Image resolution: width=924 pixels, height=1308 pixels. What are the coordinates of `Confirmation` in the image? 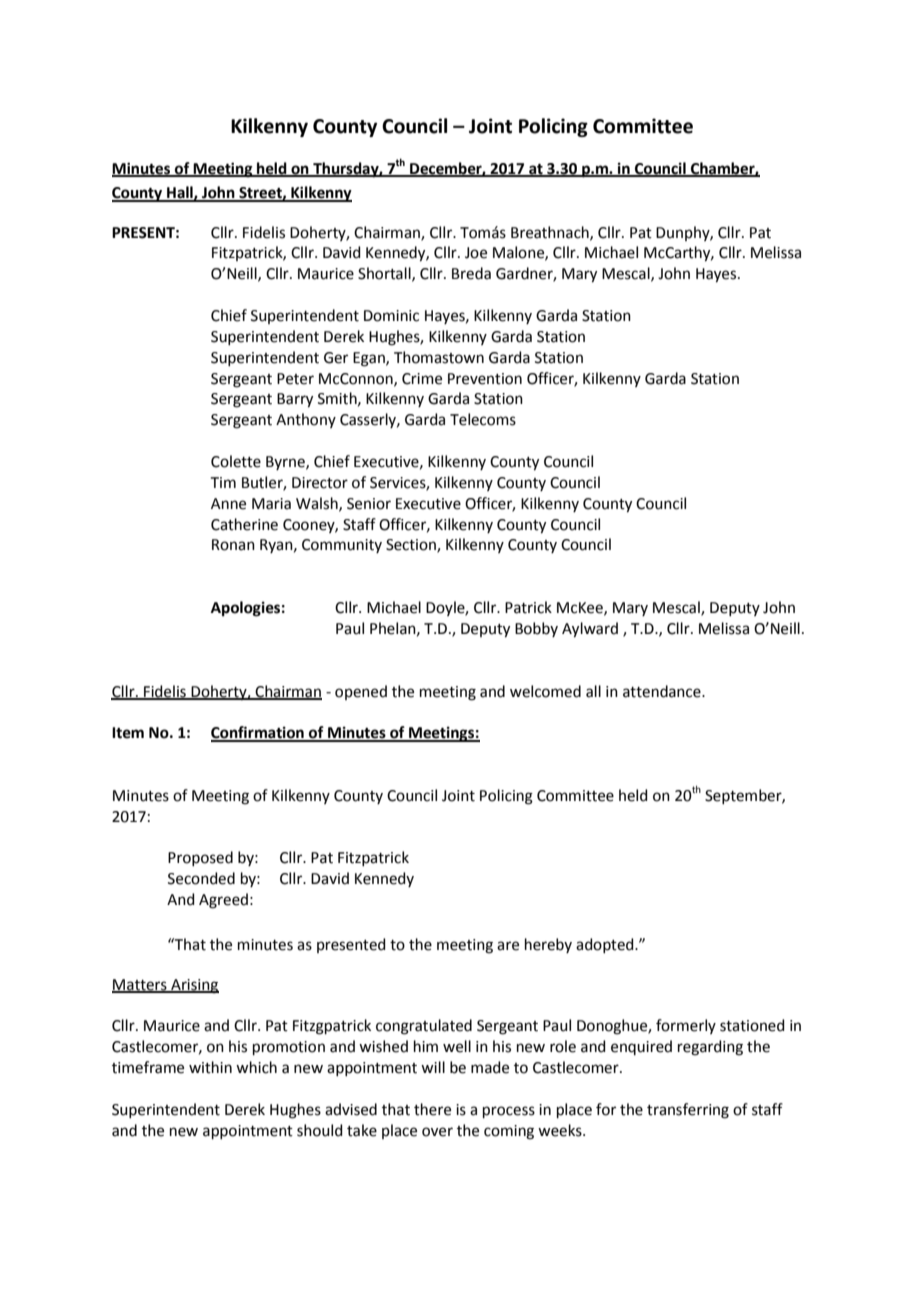 It's located at (258, 733).
